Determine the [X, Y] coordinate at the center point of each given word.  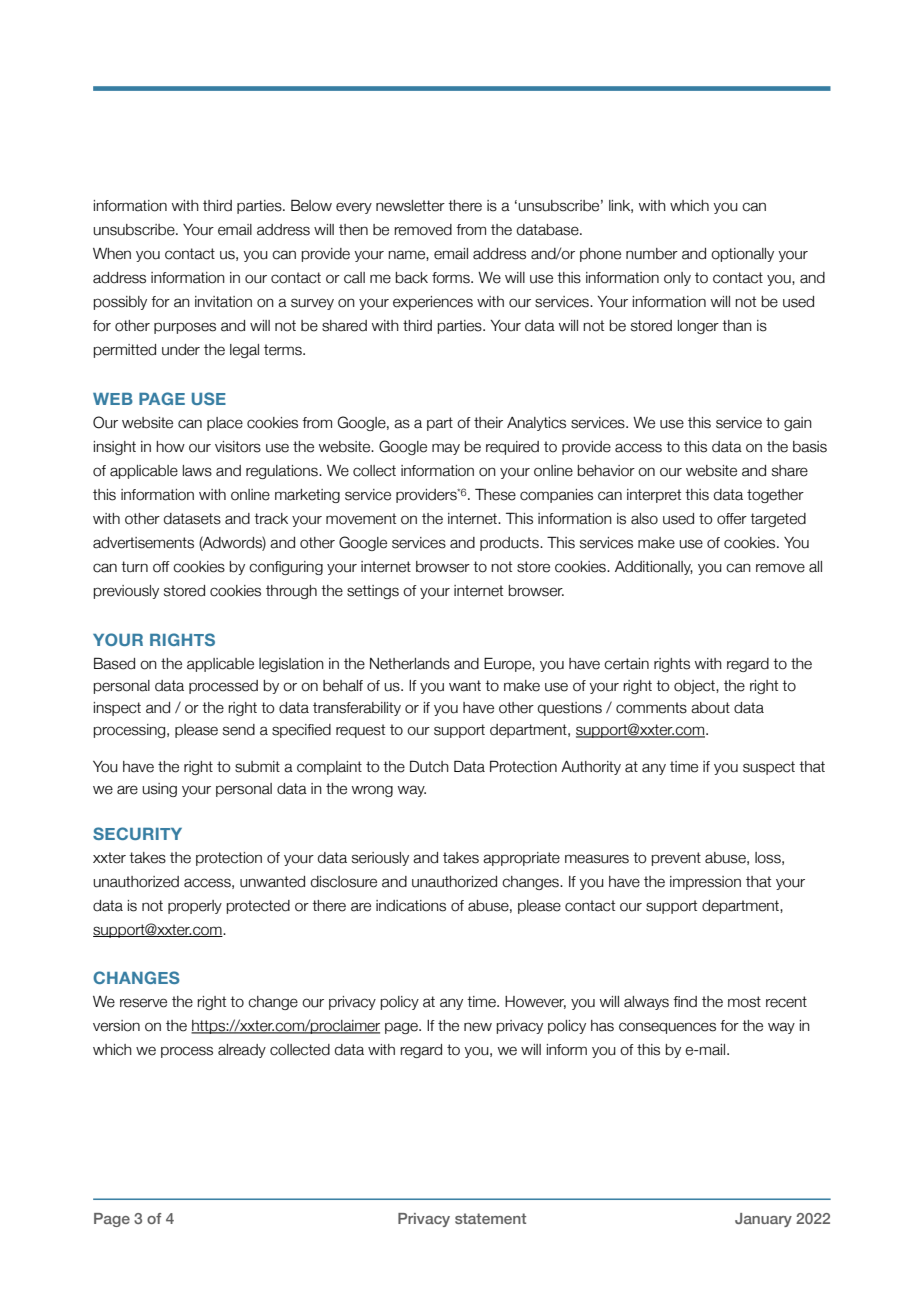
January [763, 1220]
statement [490, 1218]
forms [452, 278]
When [112, 254]
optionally [742, 255]
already [242, 1051]
